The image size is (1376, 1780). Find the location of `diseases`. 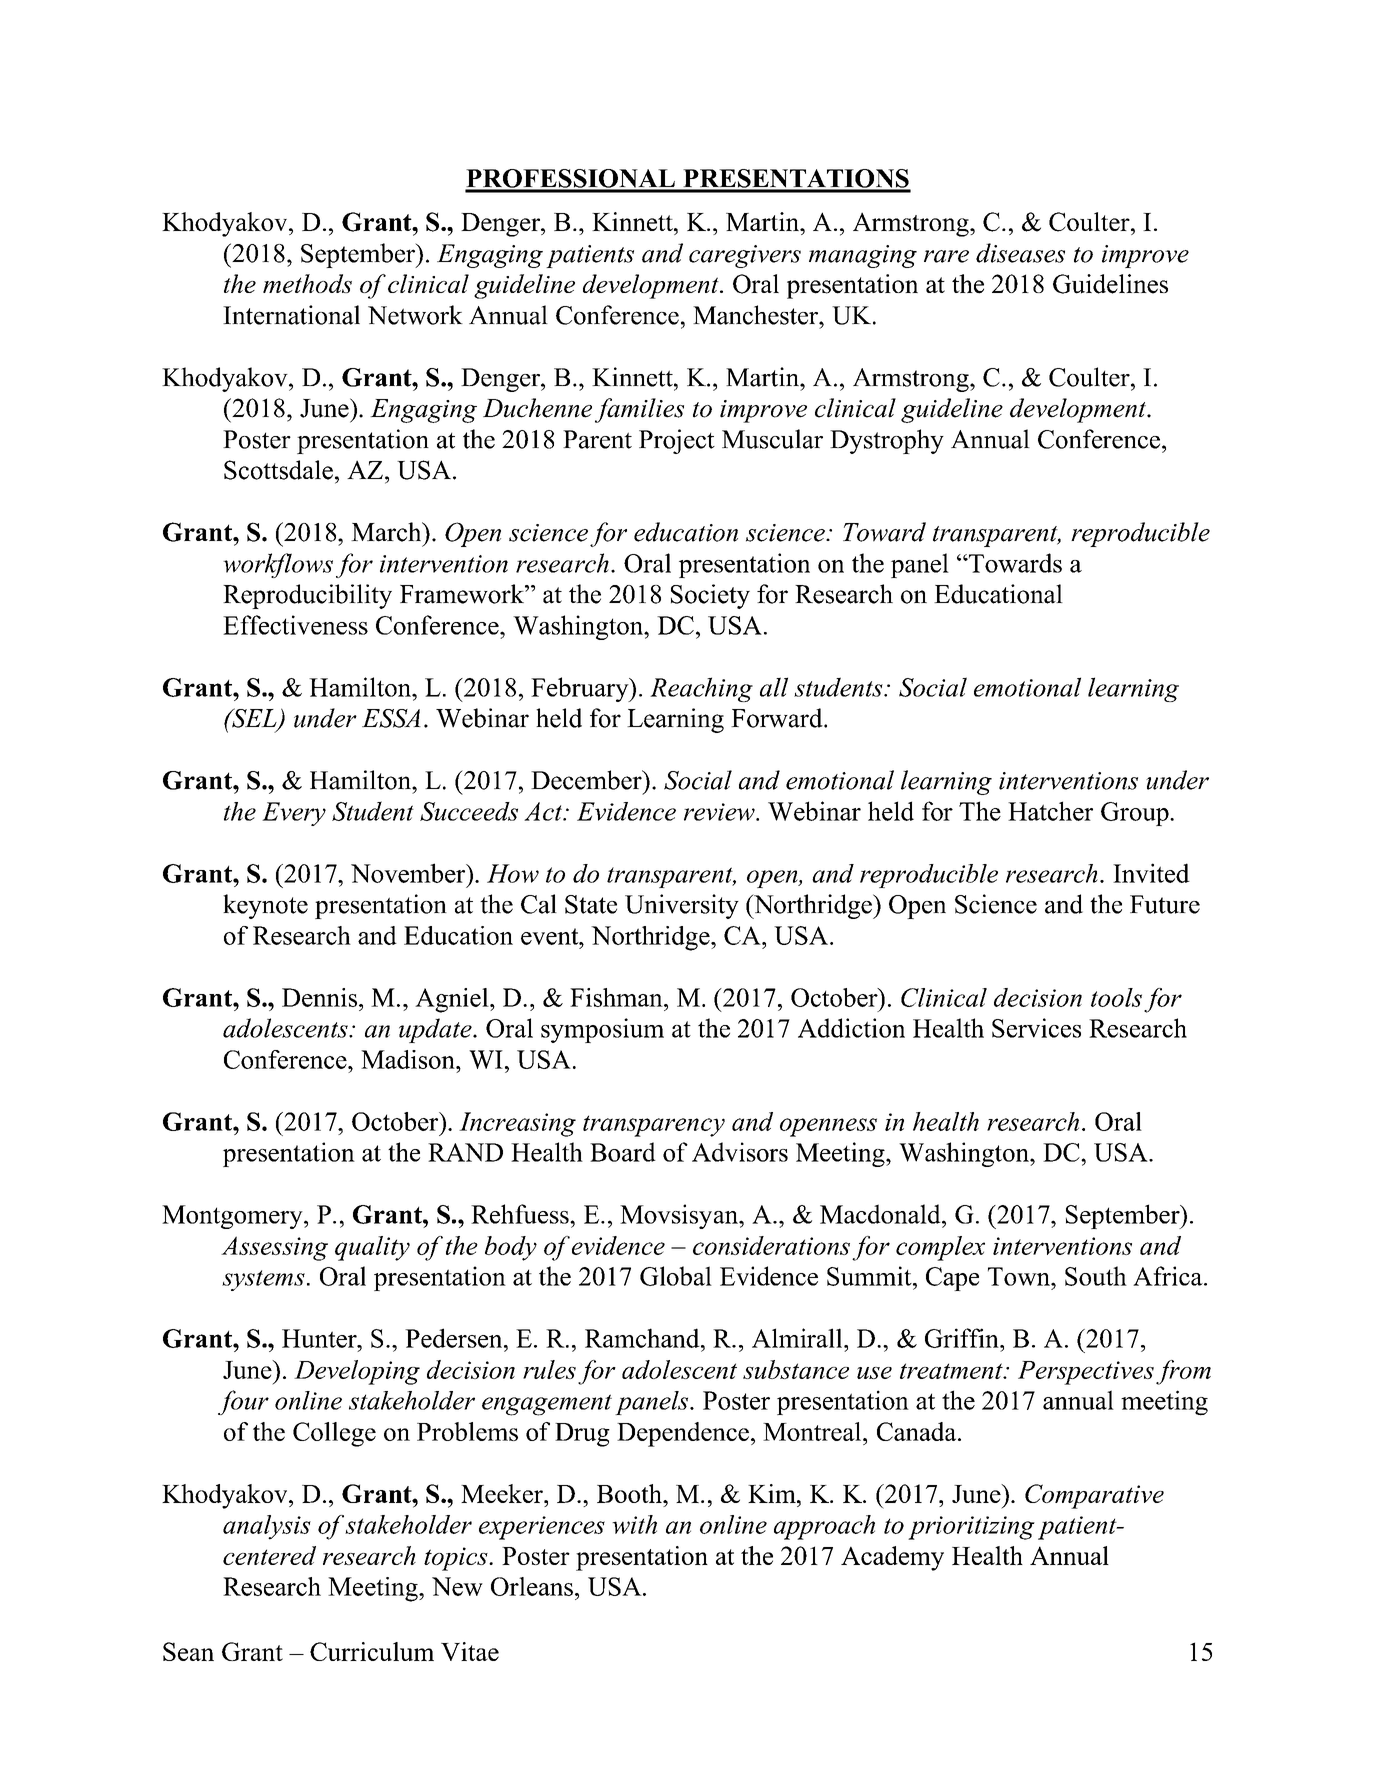

diseases is located at coordinates (1020, 253).
